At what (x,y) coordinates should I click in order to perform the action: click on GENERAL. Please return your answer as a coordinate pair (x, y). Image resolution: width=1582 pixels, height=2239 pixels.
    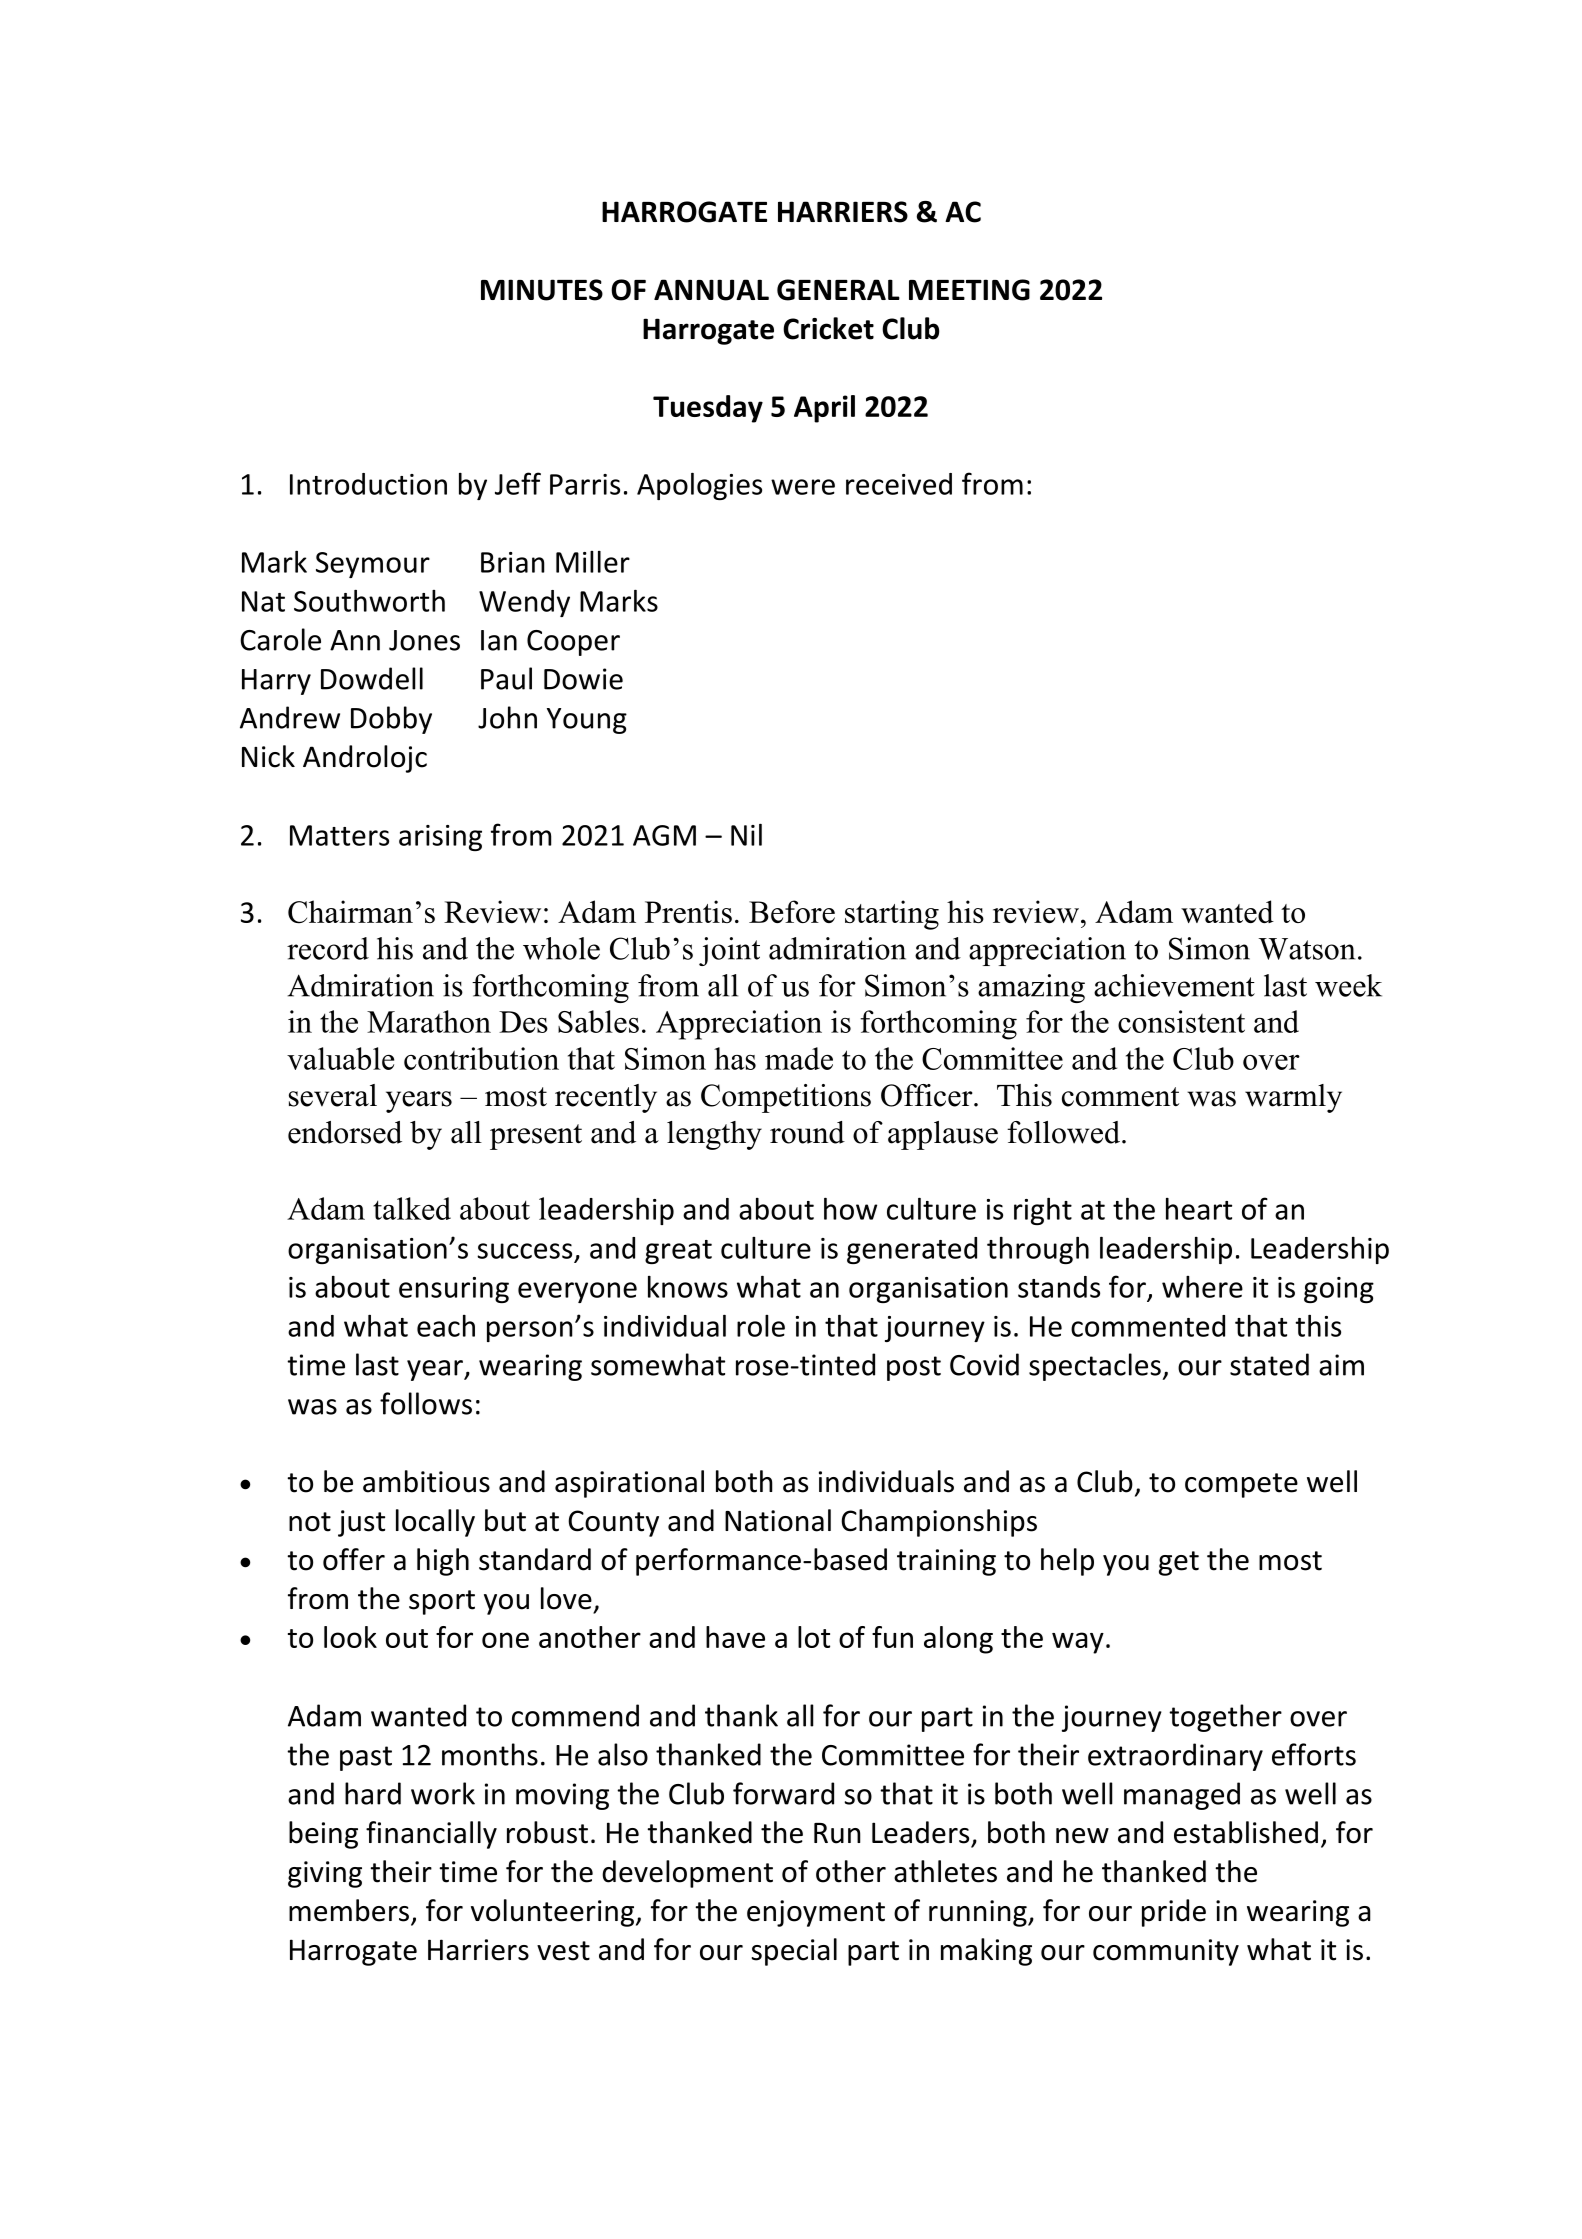
    Looking at the image, I should click on (838, 290).
